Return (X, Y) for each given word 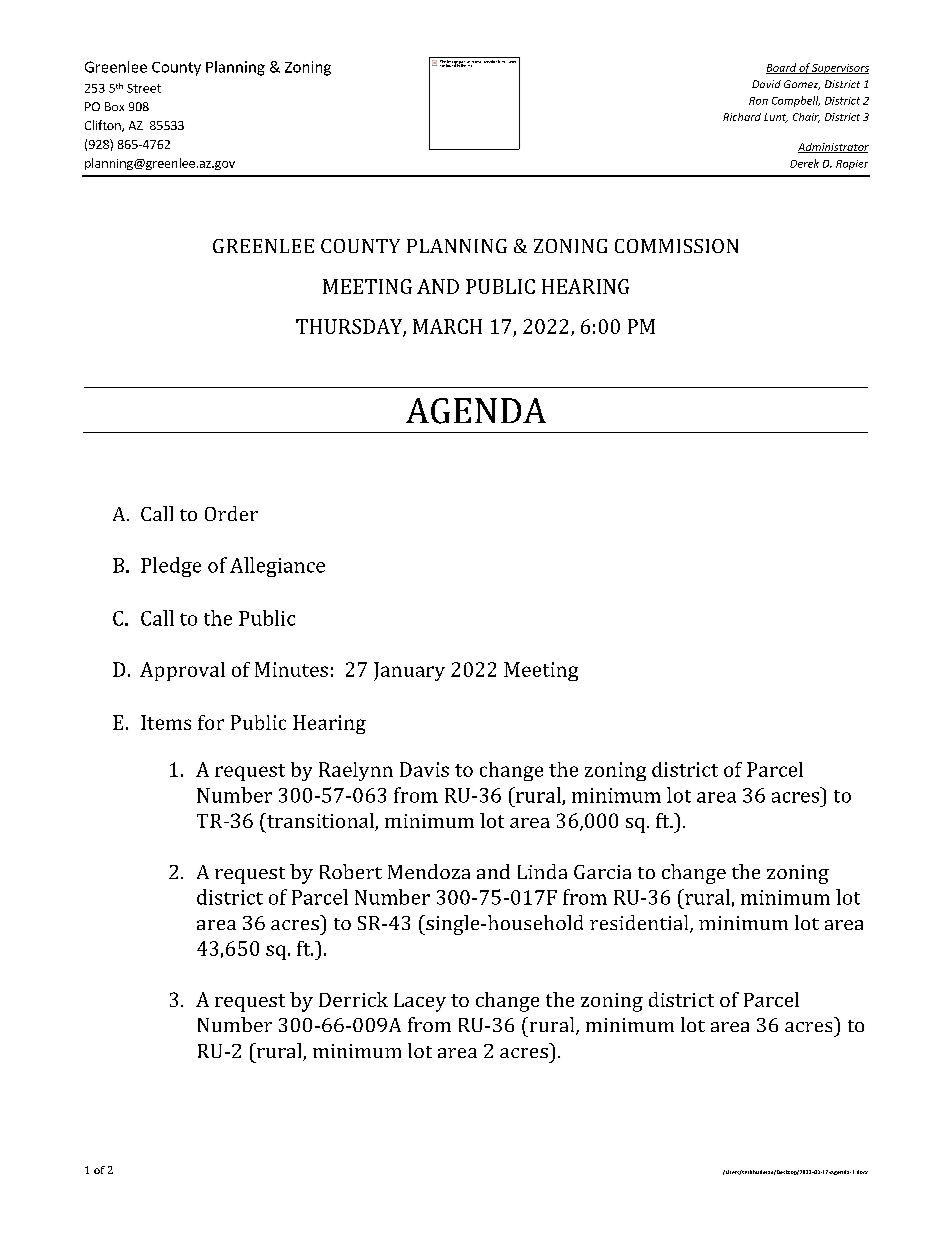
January (409, 671)
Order (231, 513)
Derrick (353, 999)
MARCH (447, 326)
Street (144, 88)
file (470, 64)
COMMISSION (676, 246)
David (766, 84)
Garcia (602, 872)
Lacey (420, 1002)
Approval (182, 671)
